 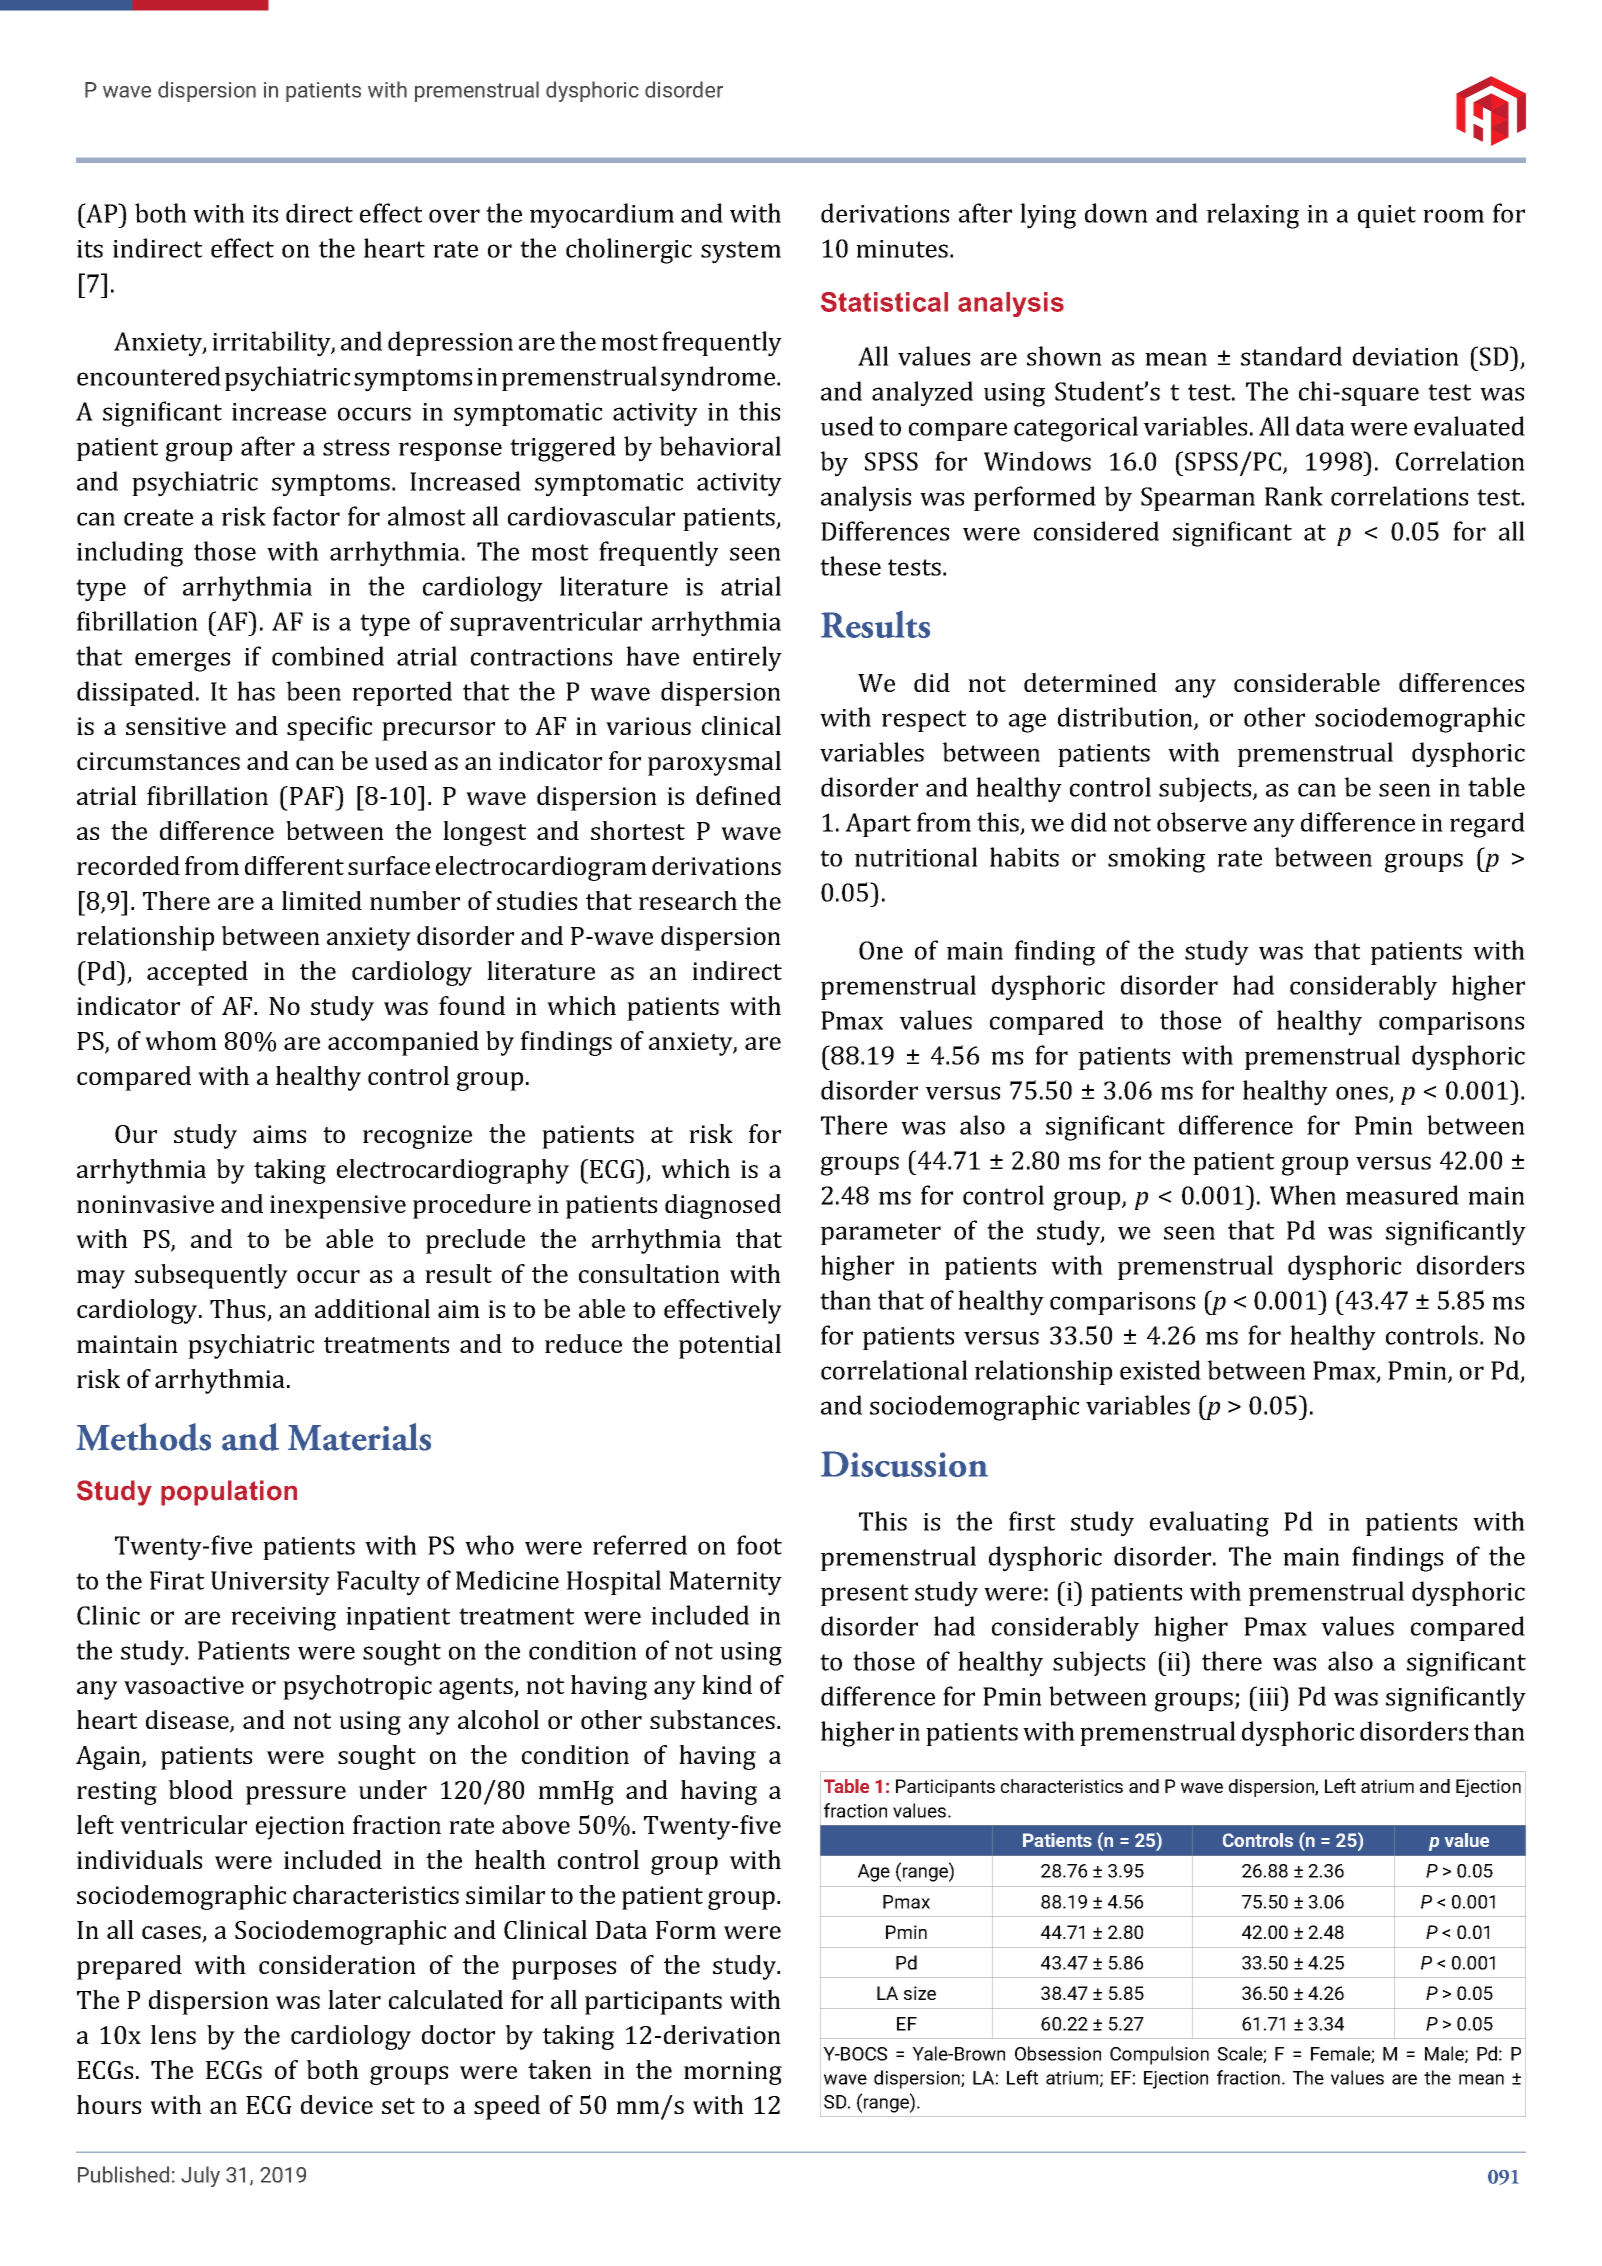 What do you see at coordinates (229, 1493) in the document?
I see `population` at bounding box center [229, 1493].
